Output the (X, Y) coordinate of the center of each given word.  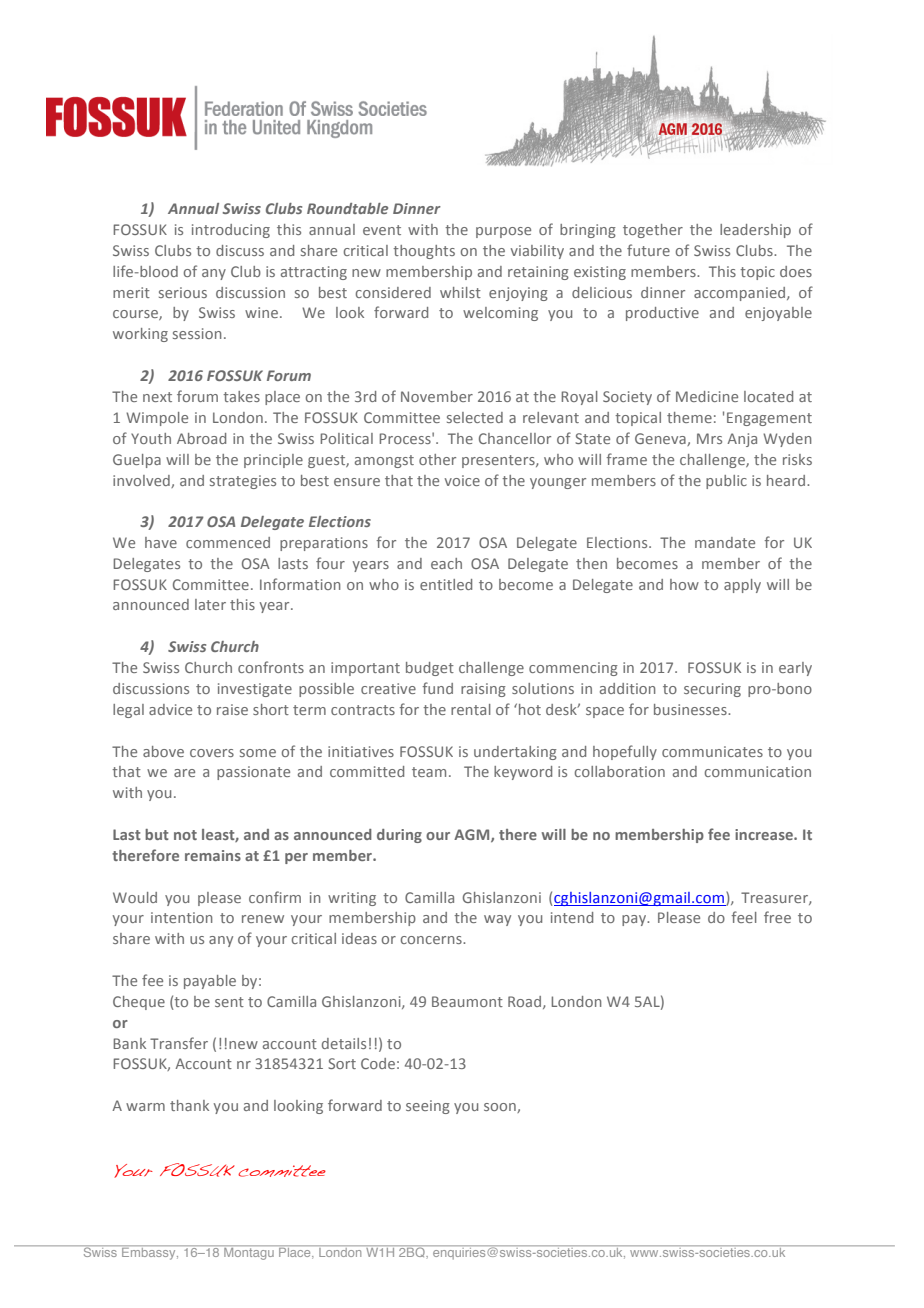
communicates (712, 751)
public (726, 482)
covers (212, 753)
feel (744, 917)
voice (462, 480)
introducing (231, 231)
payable (210, 982)
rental (471, 709)
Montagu (249, 1252)
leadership (755, 231)
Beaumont (467, 1001)
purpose (503, 232)
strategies (243, 482)
